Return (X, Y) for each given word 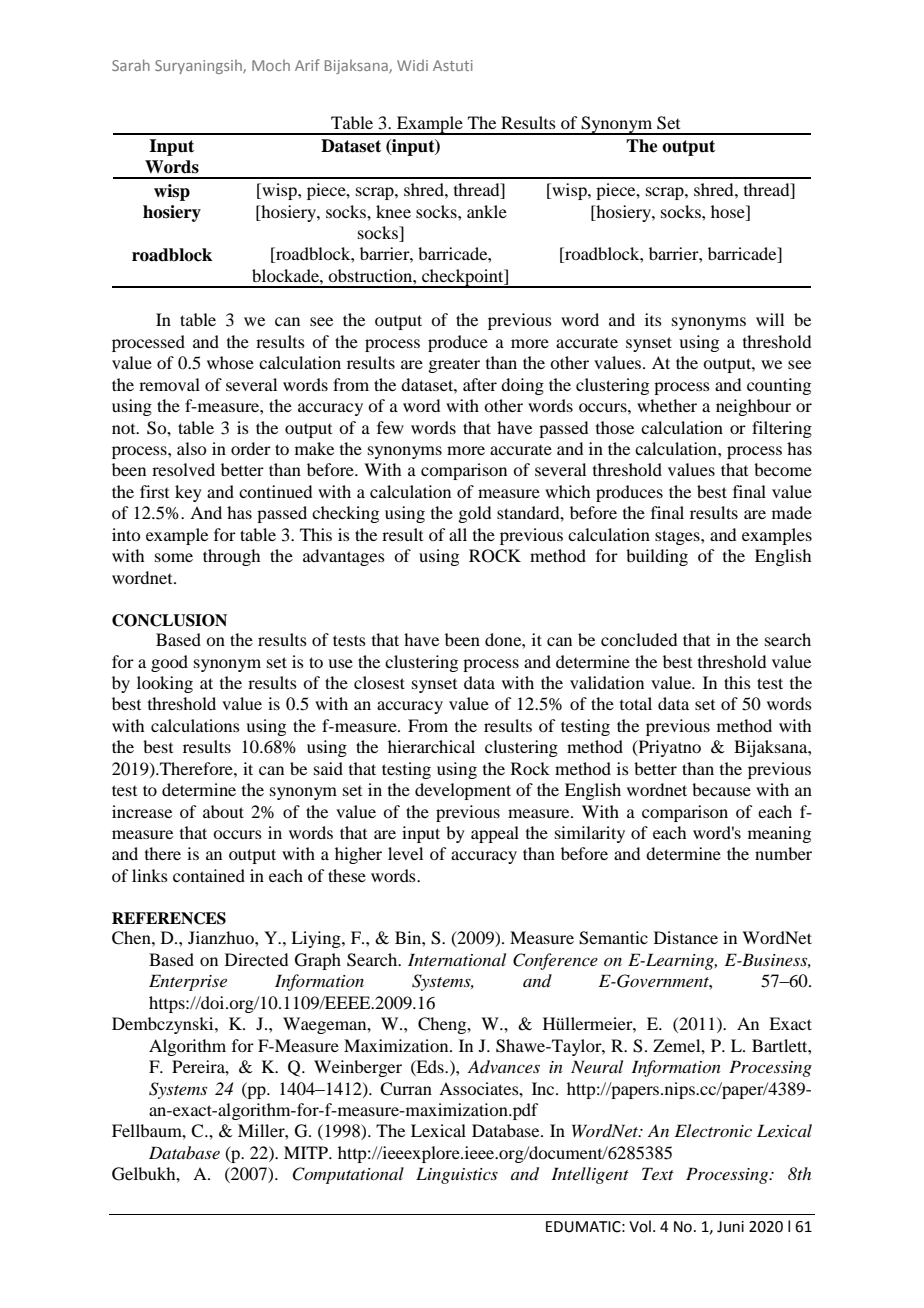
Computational (348, 1175)
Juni (730, 1227)
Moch (271, 65)
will (770, 319)
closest (379, 682)
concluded (639, 639)
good (169, 663)
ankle (487, 211)
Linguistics (457, 1175)
